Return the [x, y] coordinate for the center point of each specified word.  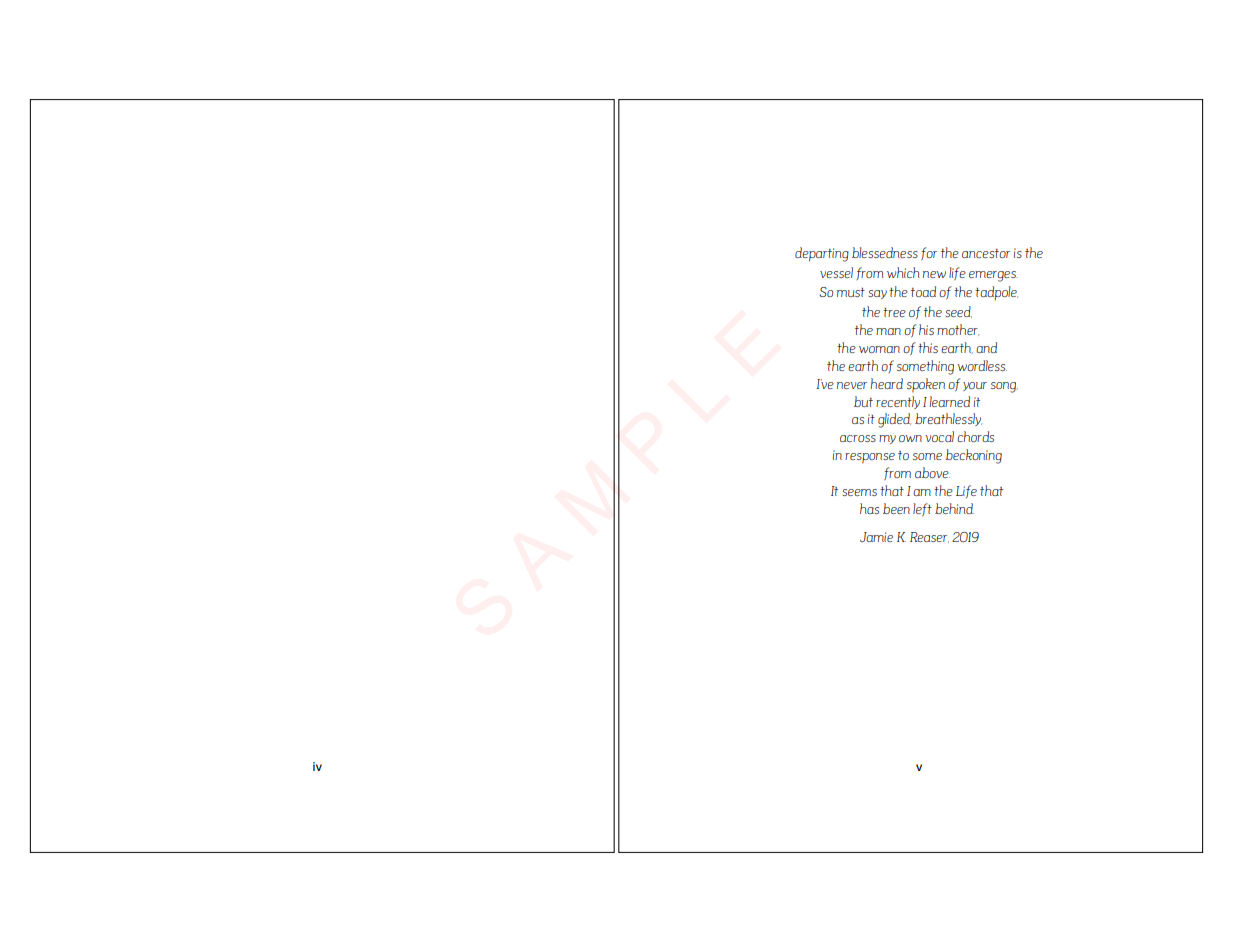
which [903, 272]
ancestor [986, 253]
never [852, 385]
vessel [836, 272]
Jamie [876, 537]
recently [898, 402]
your [975, 386]
